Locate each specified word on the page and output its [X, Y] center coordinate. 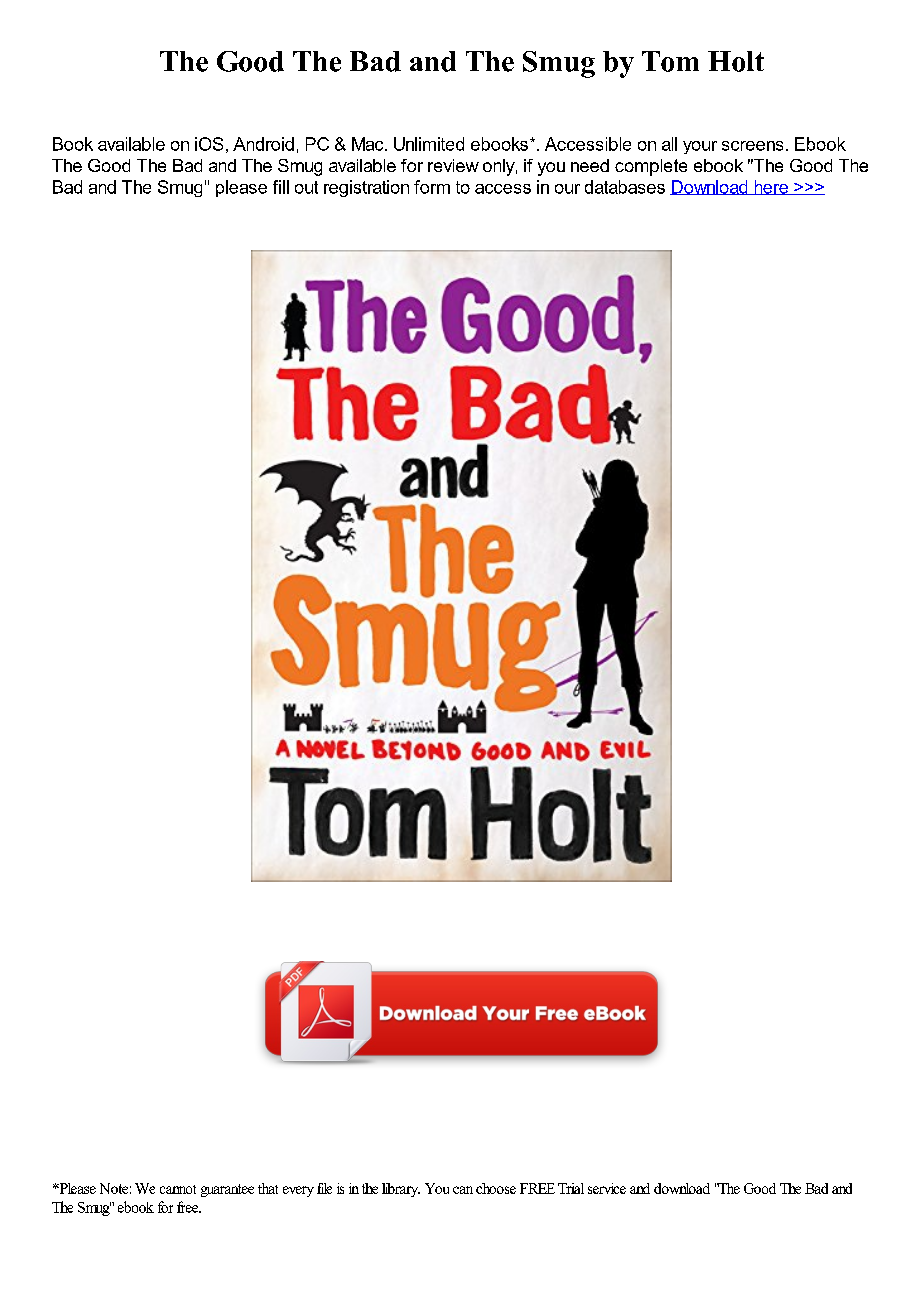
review [453, 165]
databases [625, 187]
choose [496, 1188]
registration [366, 188]
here [771, 187]
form [432, 187]
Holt [736, 61]
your [700, 147]
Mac [369, 144]
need [590, 165]
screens [752, 146]
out [306, 187]
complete [651, 167]
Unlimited [429, 144]
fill [281, 187]
